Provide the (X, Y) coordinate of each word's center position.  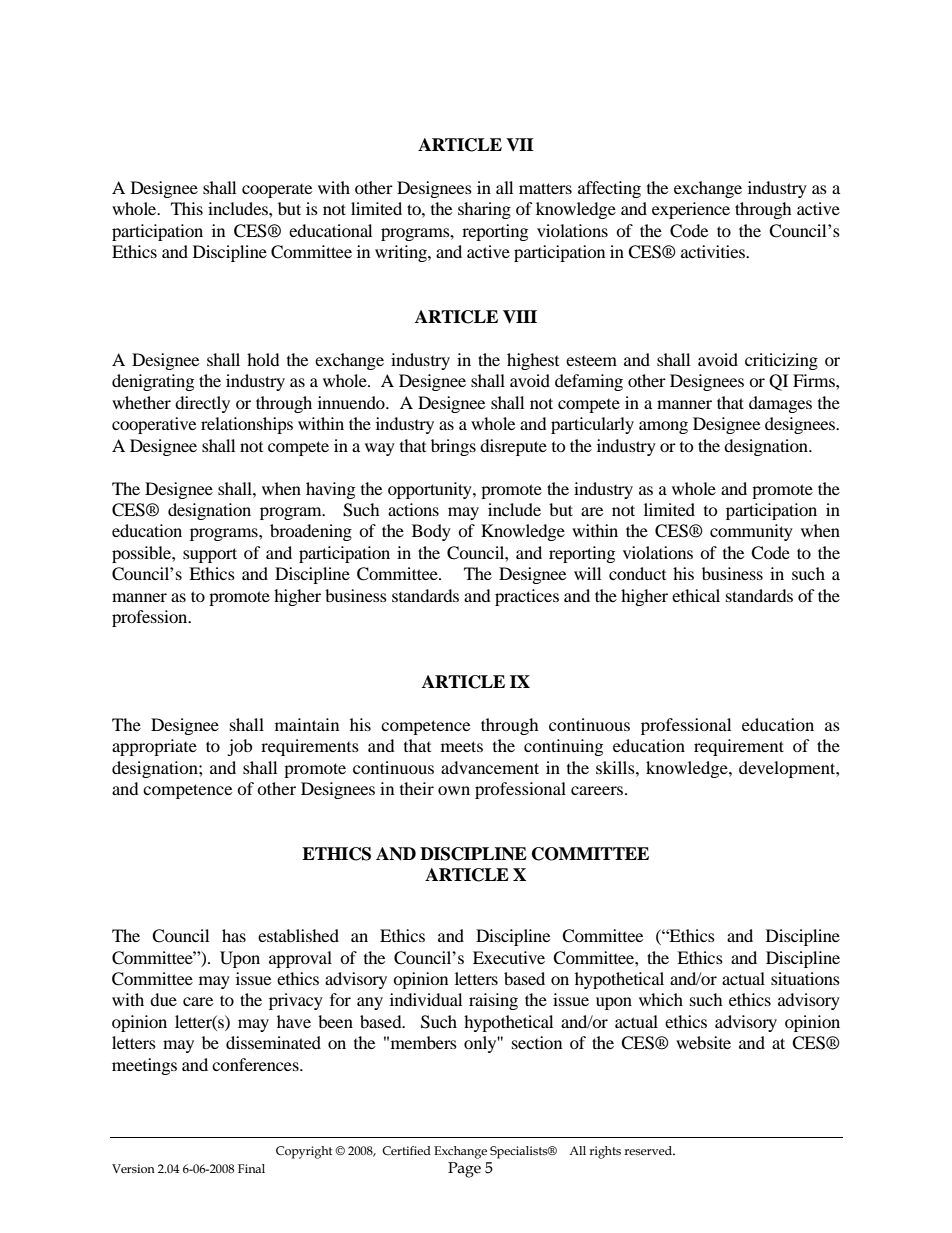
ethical (696, 595)
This (187, 208)
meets (462, 746)
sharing (484, 210)
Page (464, 1170)
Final (251, 1168)
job (239, 747)
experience (691, 210)
